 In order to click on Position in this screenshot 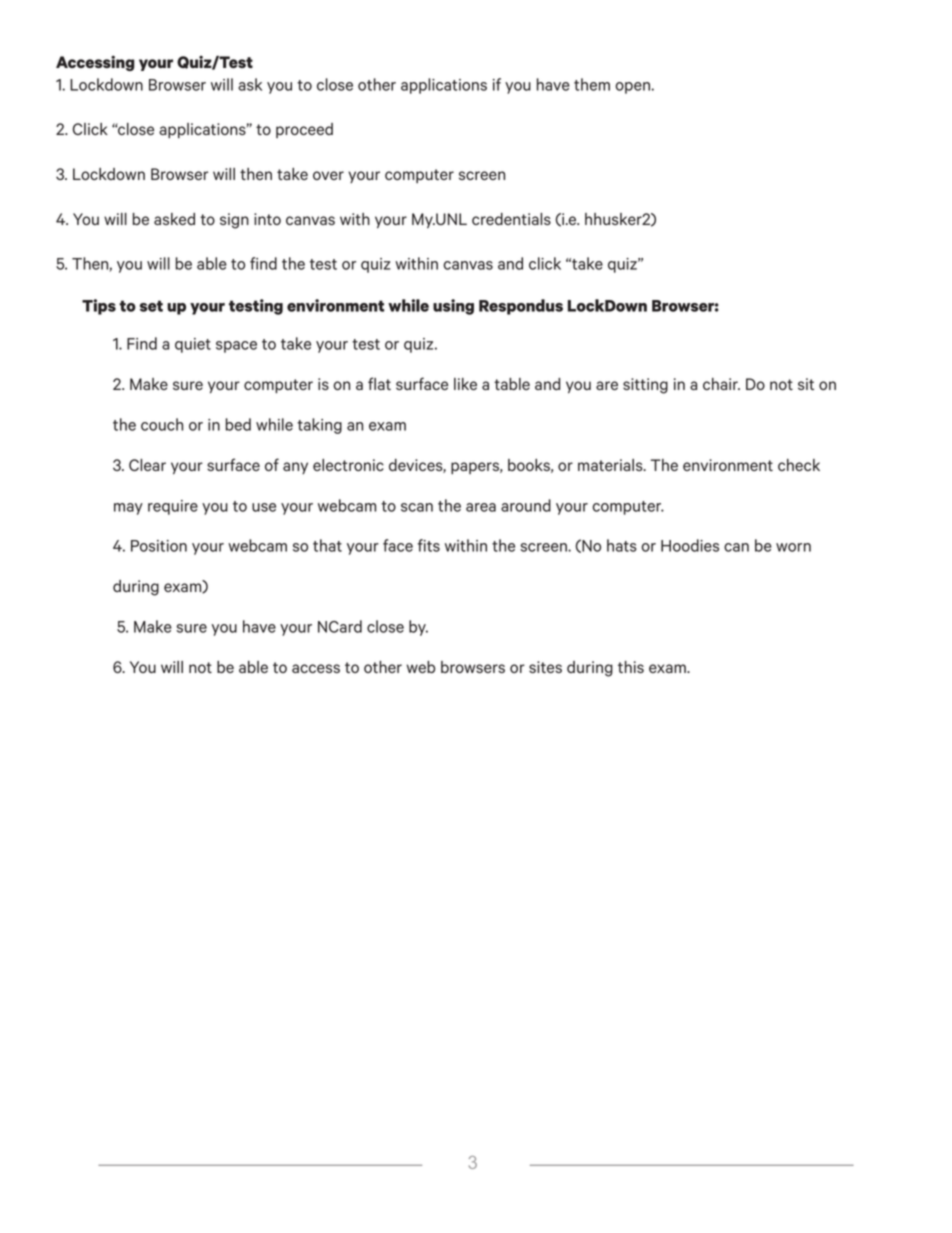, I will do `click(159, 546)`.
